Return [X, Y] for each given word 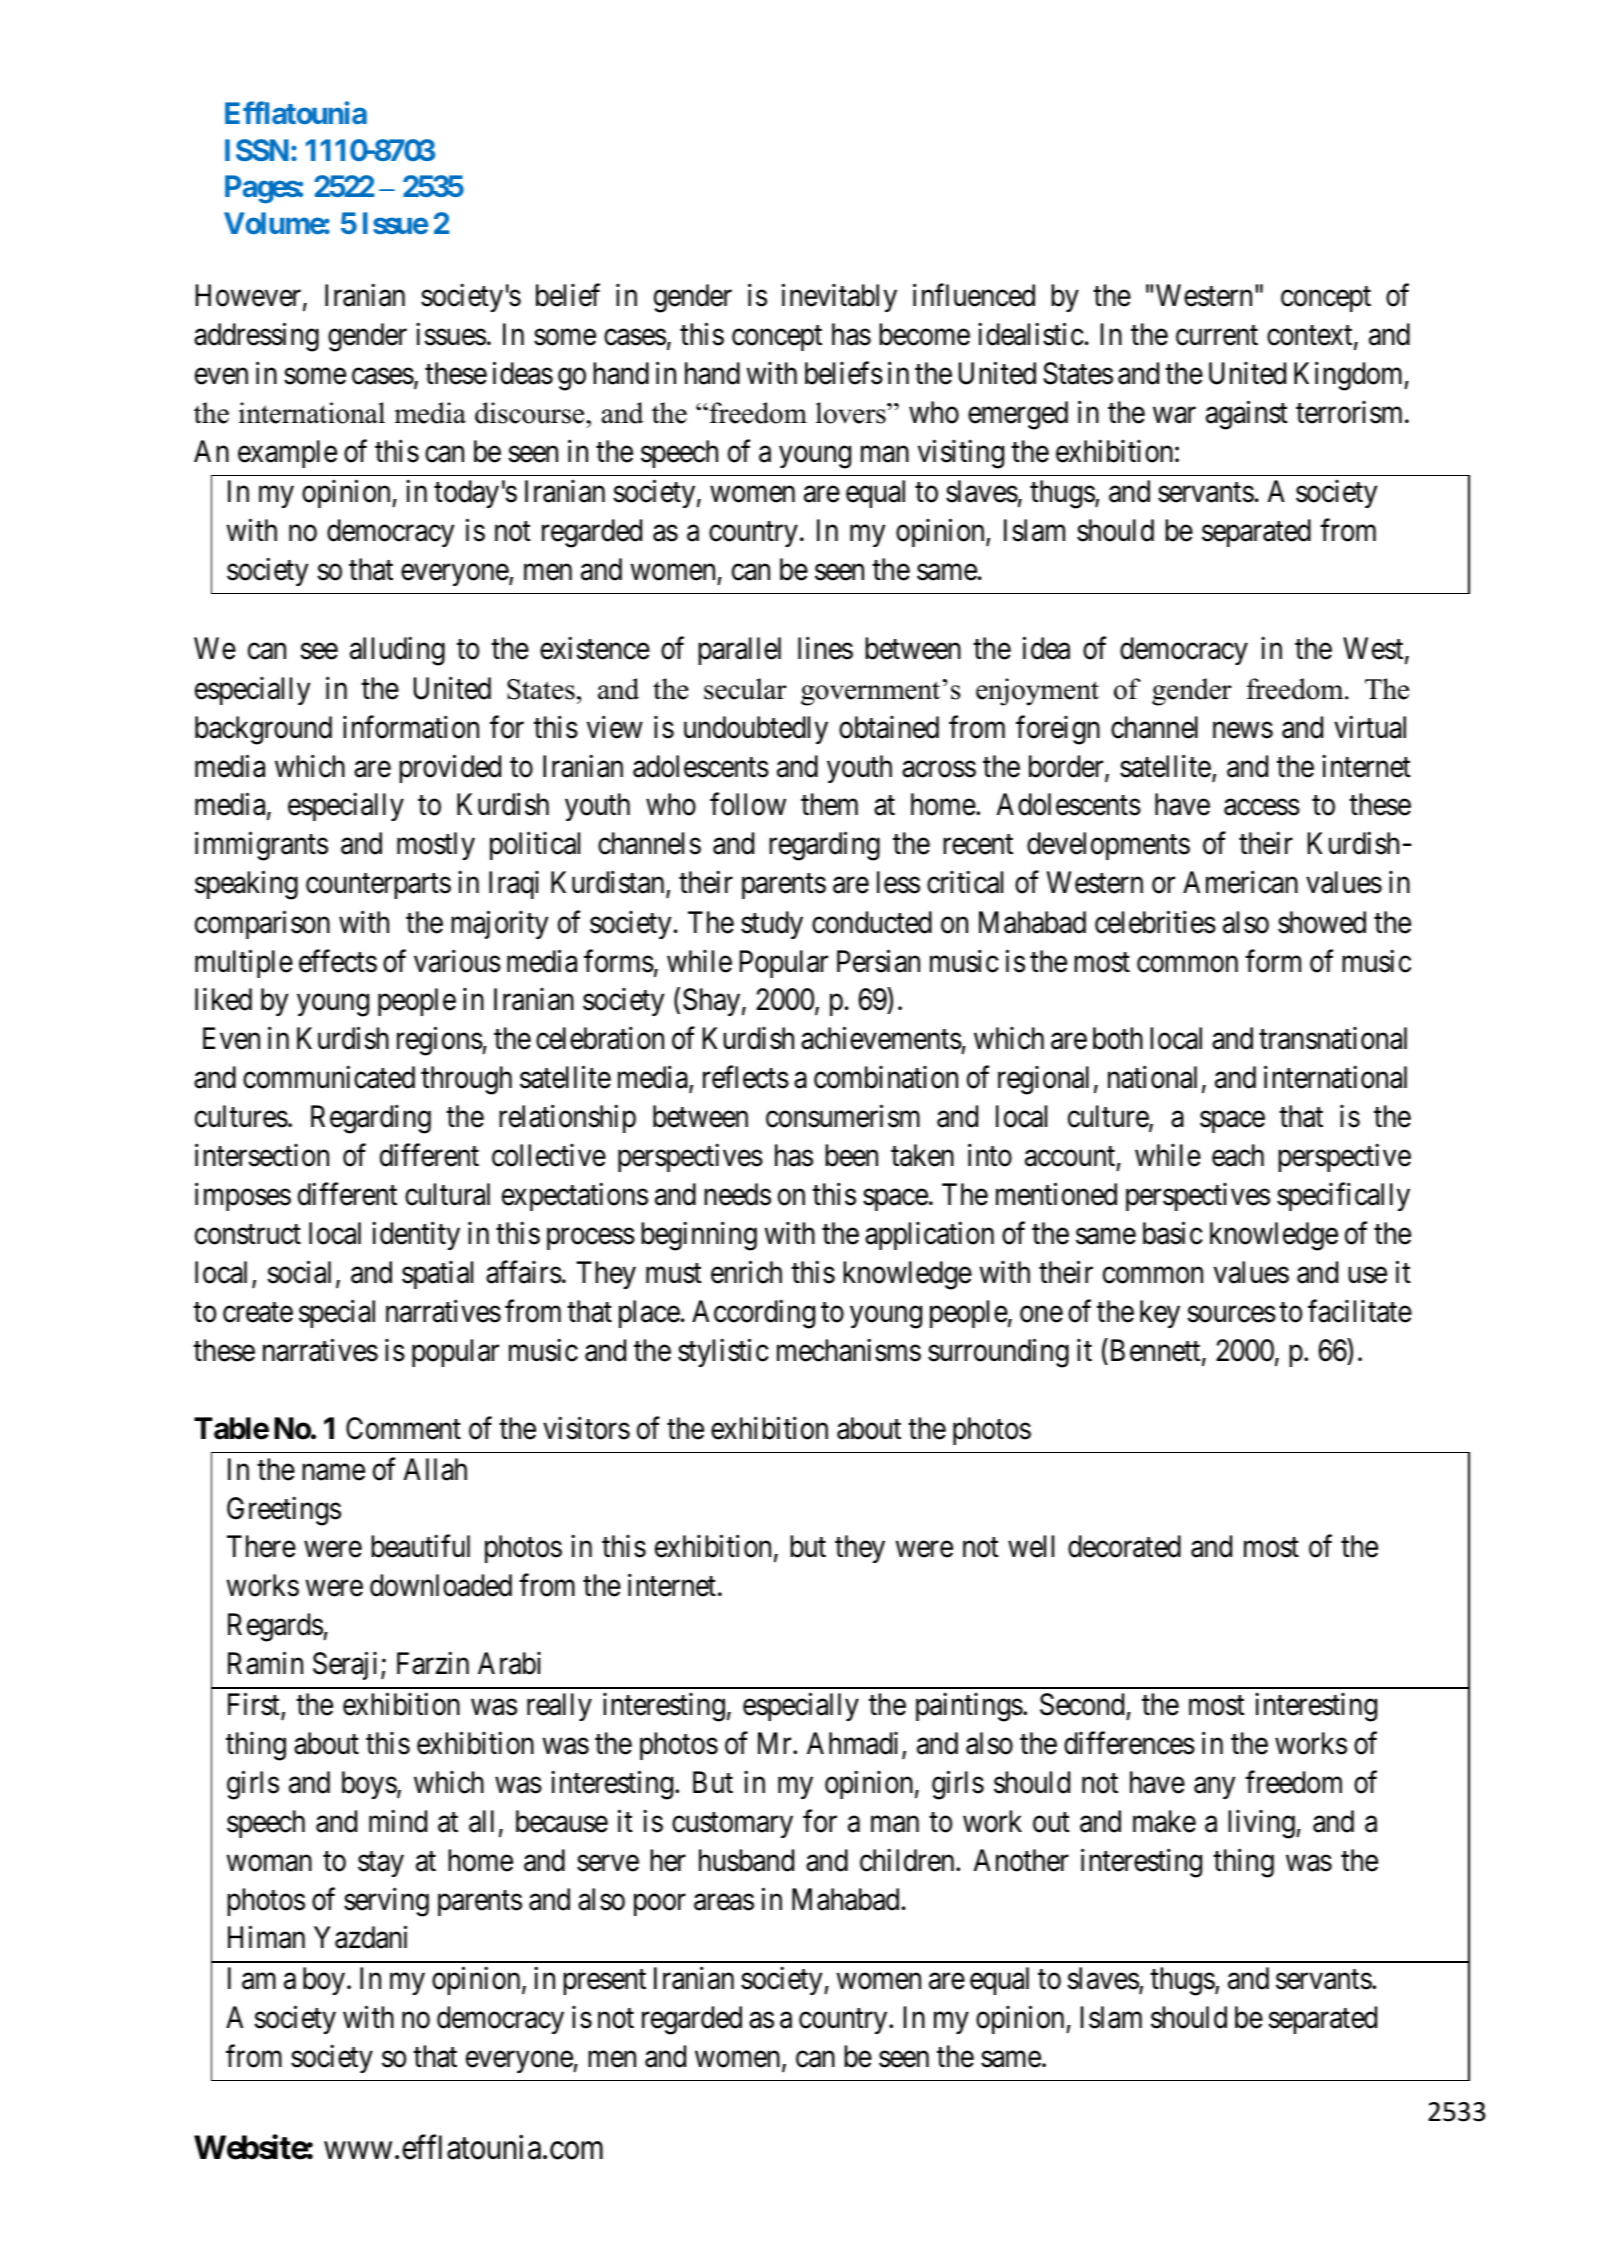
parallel [739, 651]
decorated [1124, 1546]
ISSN [257, 150]
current [1217, 336]
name [333, 1472]
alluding [397, 651]
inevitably [839, 298]
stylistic [723, 1353]
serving [386, 1902]
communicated [329, 1077]
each [1238, 1155]
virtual [1370, 727]
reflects [746, 1077]
